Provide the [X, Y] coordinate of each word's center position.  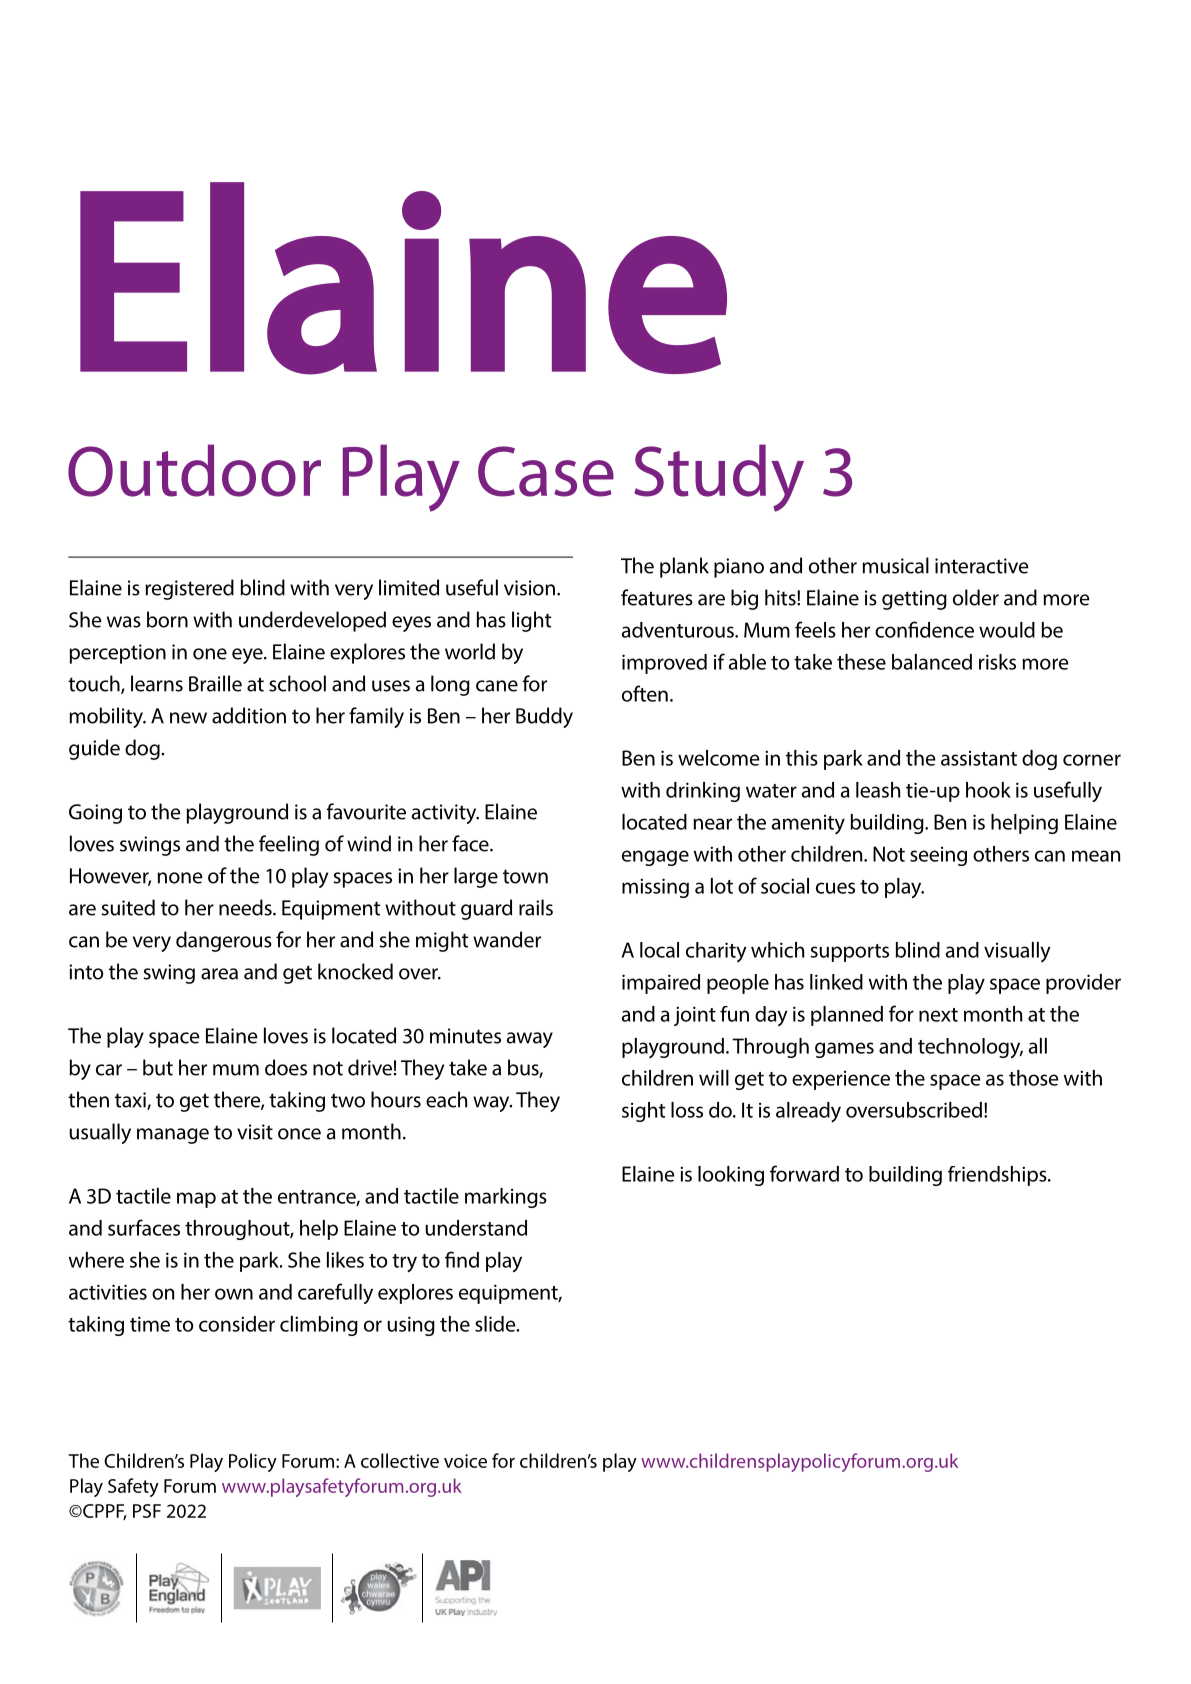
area [219, 974]
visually [1017, 952]
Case [546, 471]
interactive [982, 566]
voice [465, 1461]
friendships [998, 1176]
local [659, 950]
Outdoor [194, 470]
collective [400, 1460]
